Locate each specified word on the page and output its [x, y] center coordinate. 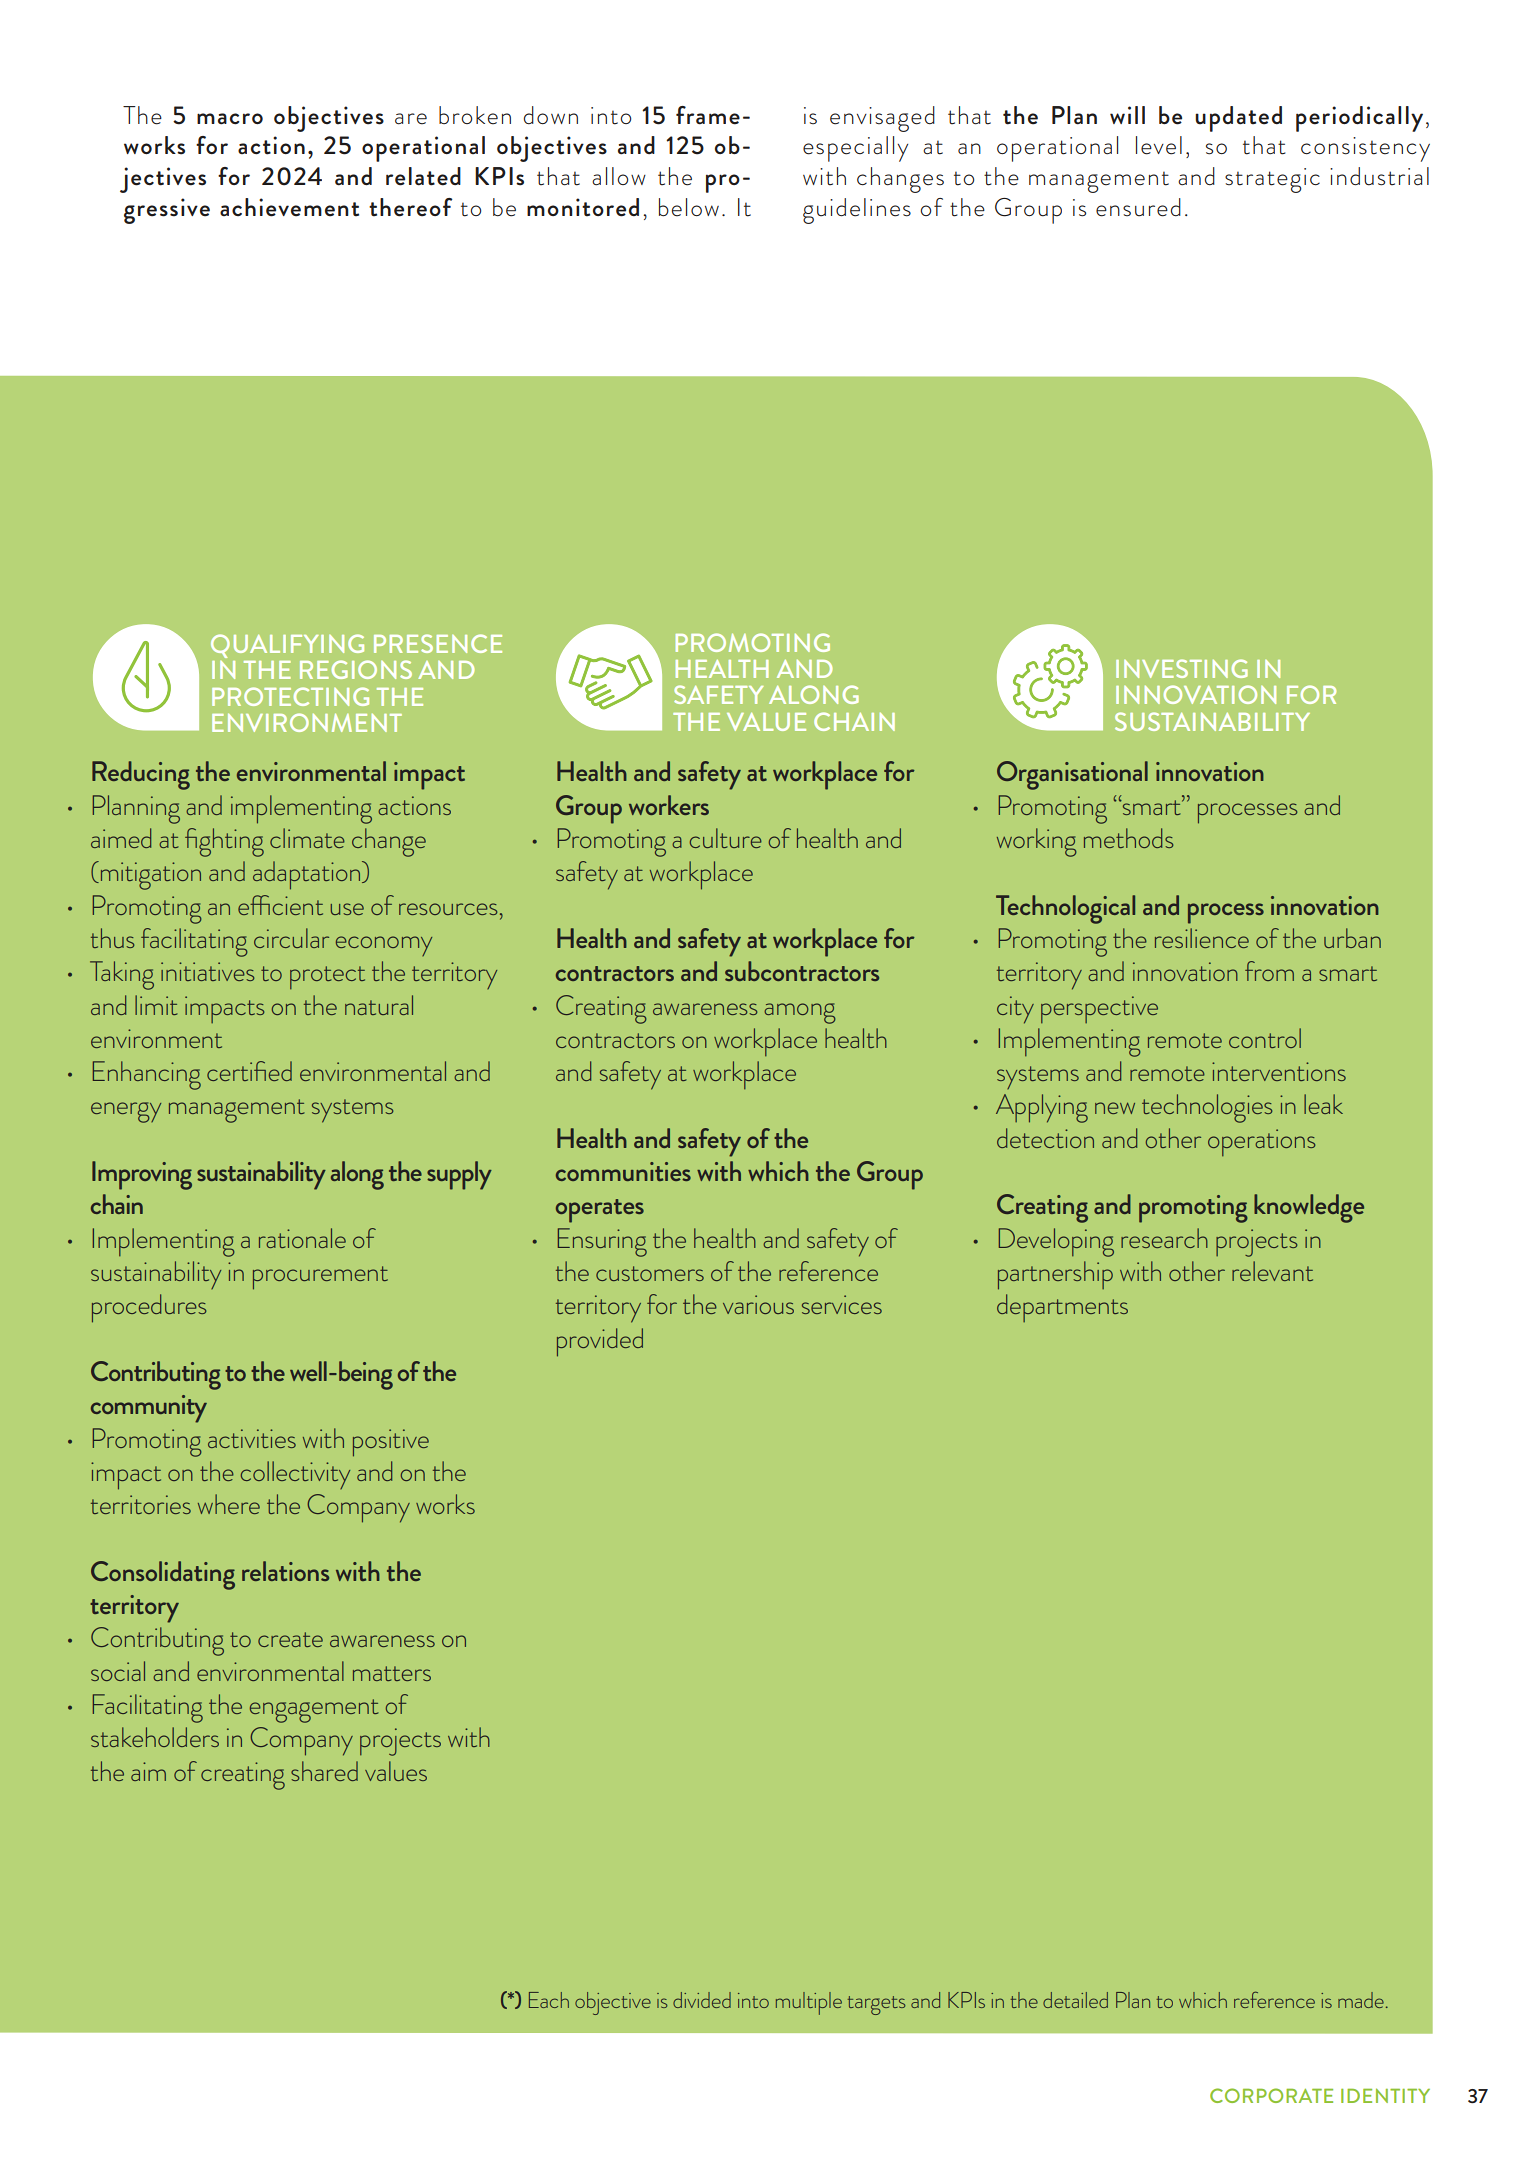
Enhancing [147, 1075]
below [689, 207]
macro [230, 119]
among [800, 1013]
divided [702, 2000]
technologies [1207, 1108]
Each [549, 2000]
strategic [1272, 180]
